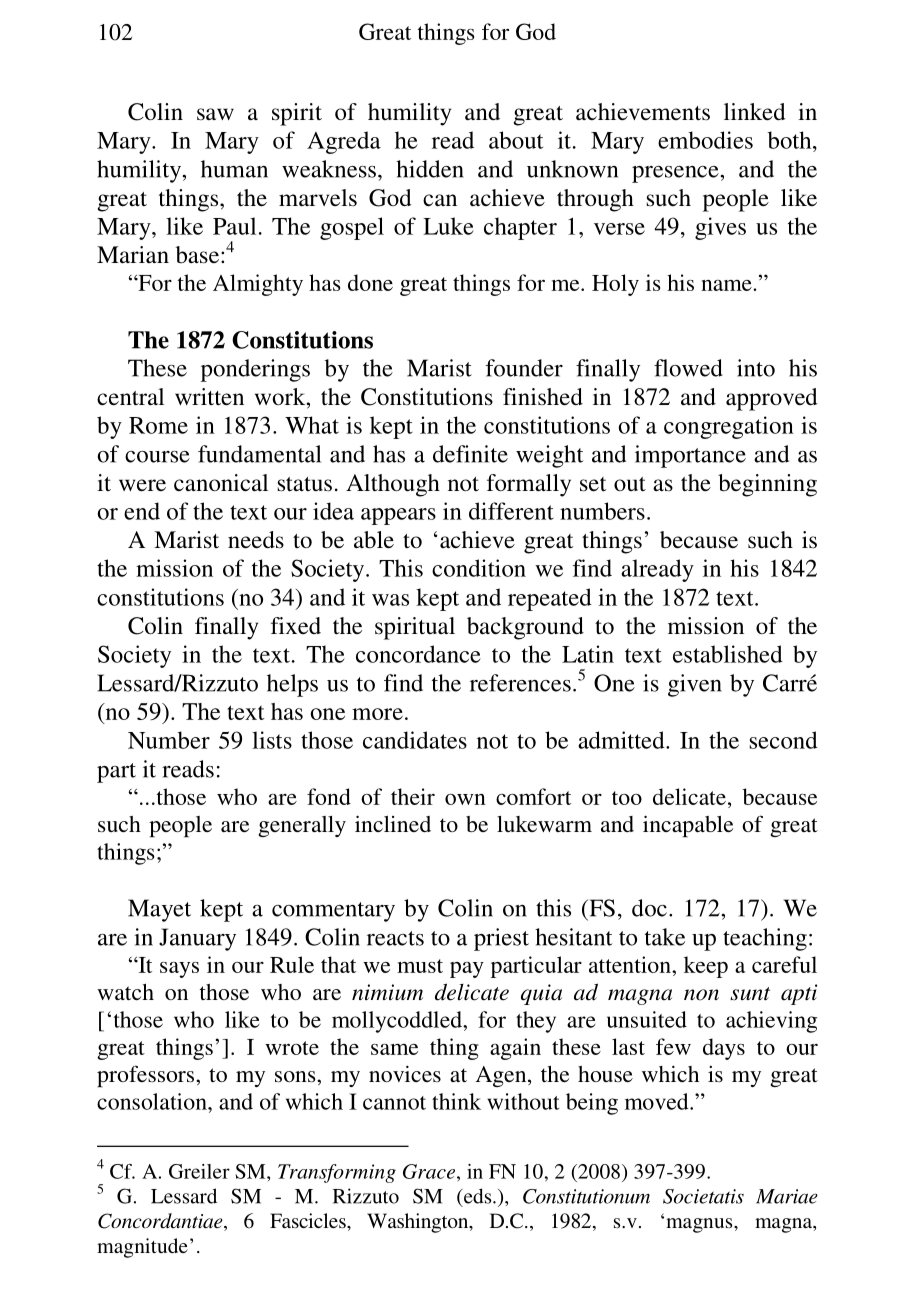 This screenshot has height=1316, width=917. Describe the element at coordinates (215, 114) in the screenshot. I see `saw` at that location.
